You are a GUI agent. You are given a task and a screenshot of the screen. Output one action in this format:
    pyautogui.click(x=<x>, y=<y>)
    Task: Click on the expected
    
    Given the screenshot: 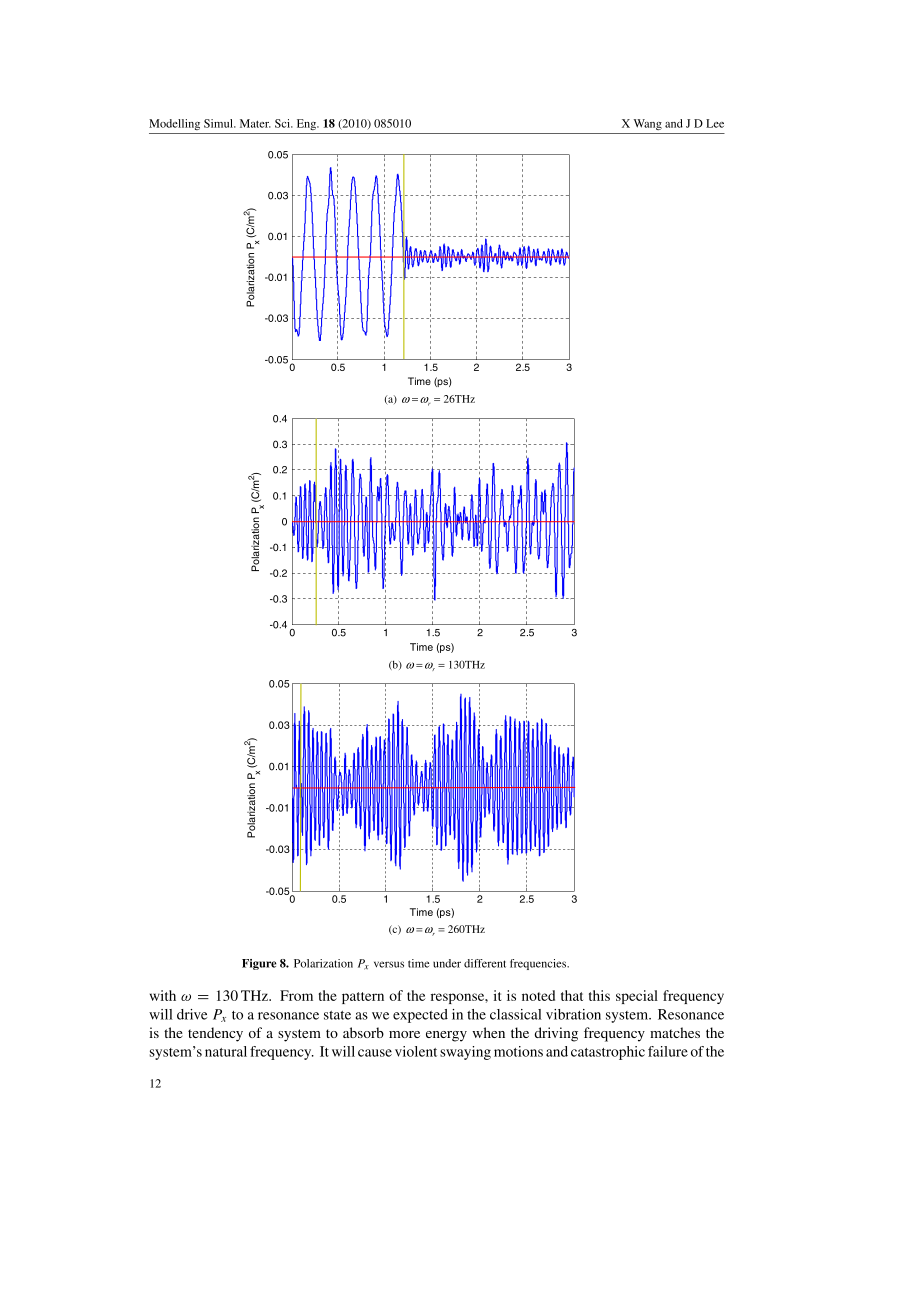 What is the action you would take?
    pyautogui.click(x=420, y=1016)
